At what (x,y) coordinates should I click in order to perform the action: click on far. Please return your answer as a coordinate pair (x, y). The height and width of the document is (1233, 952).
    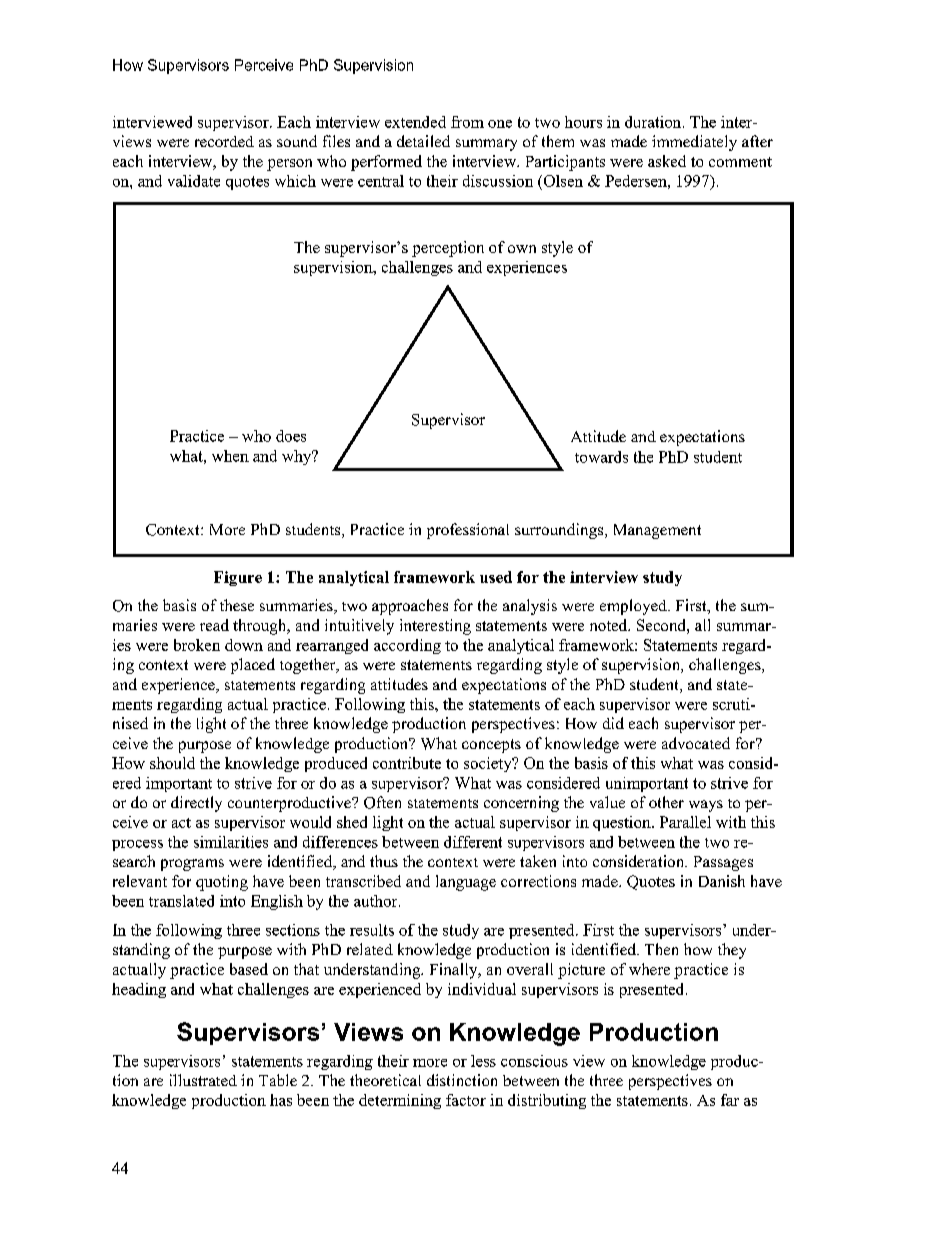
    Looking at the image, I should click on (730, 1100).
